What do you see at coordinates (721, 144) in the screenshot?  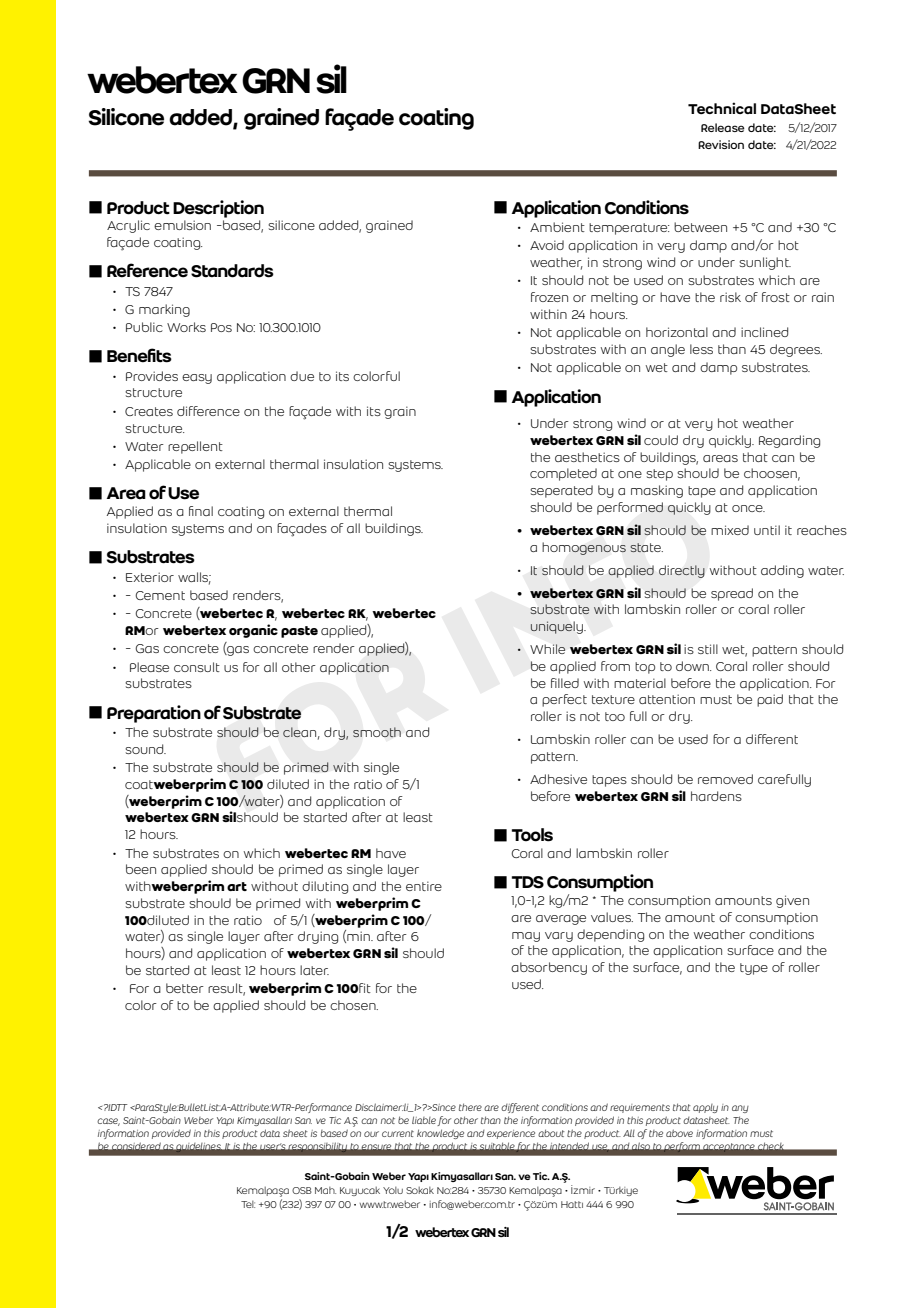 I see `Revision` at bounding box center [721, 144].
